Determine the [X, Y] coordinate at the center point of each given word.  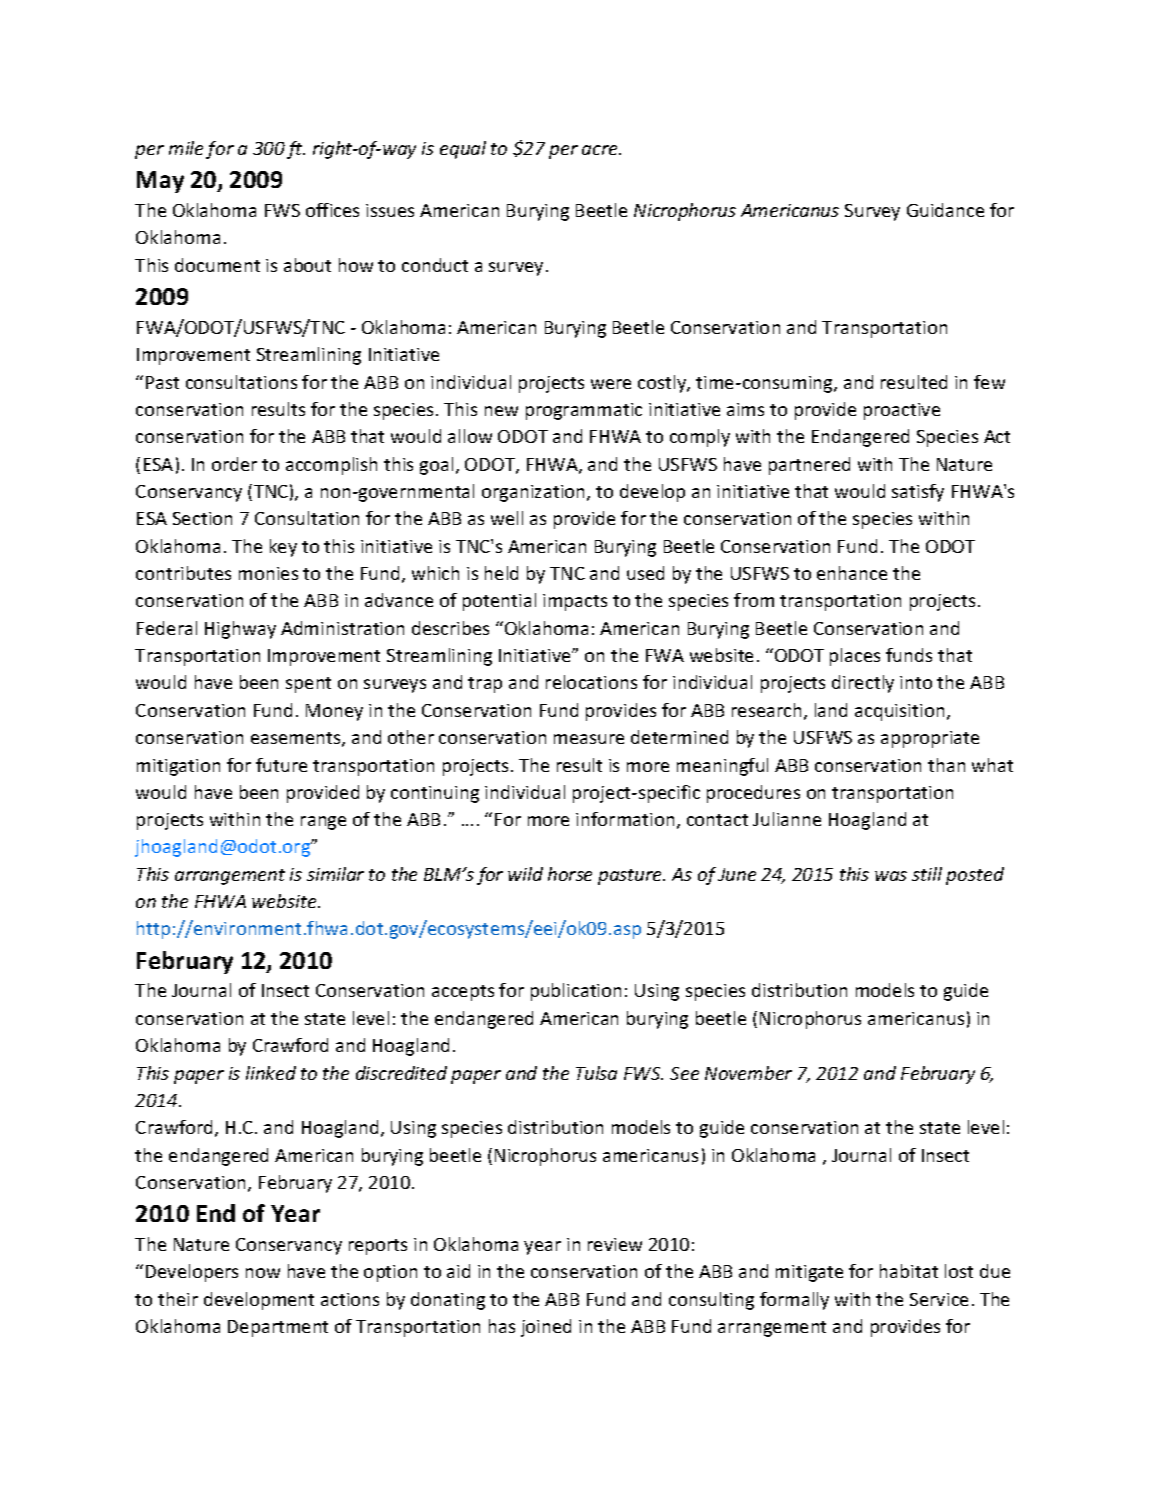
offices [332, 210]
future [281, 765]
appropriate [930, 739]
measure [589, 739]
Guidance [945, 210]
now [263, 1273]
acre [601, 150]
